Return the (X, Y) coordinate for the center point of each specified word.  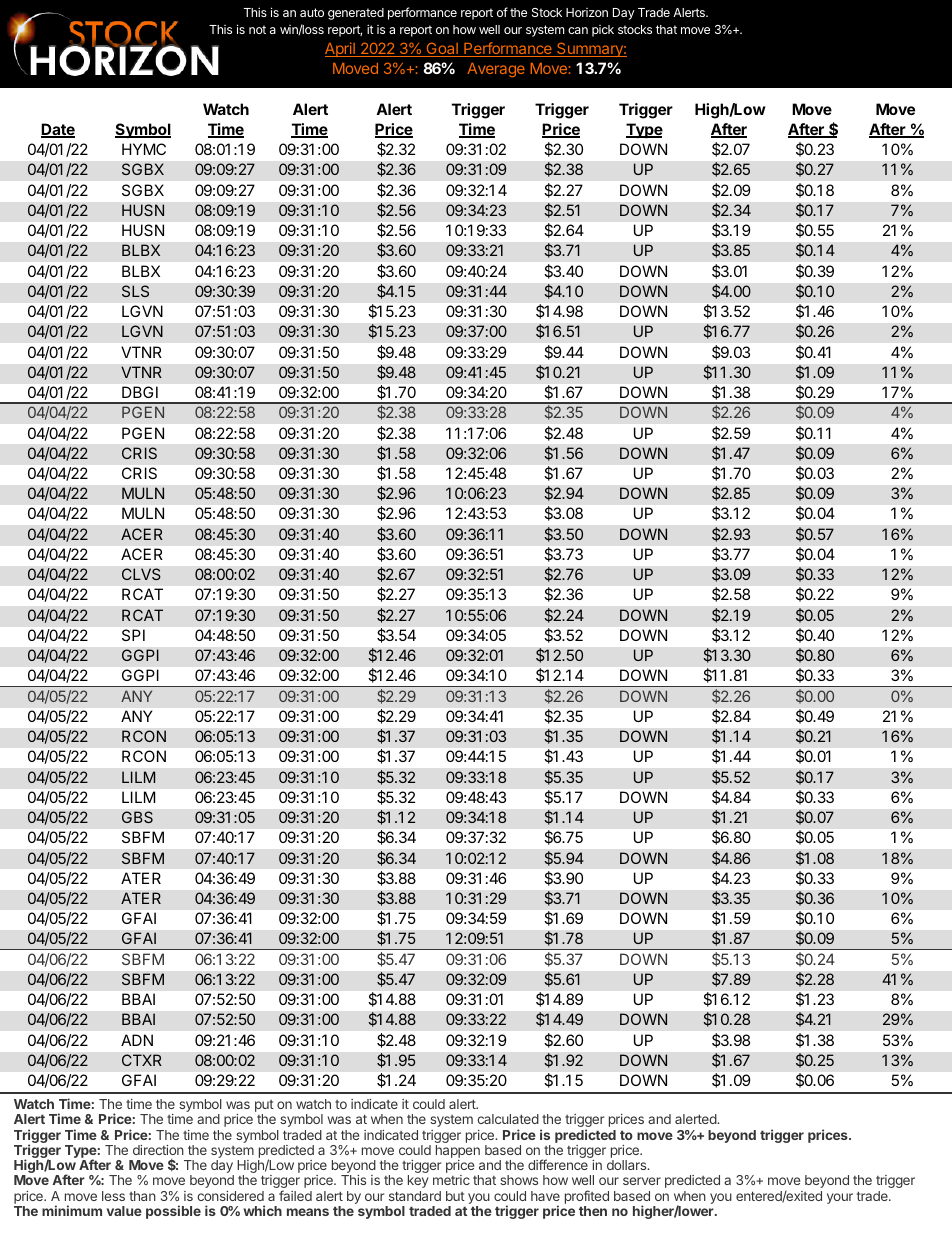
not (257, 29)
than (142, 1196)
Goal (442, 49)
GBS (137, 817)
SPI (133, 635)
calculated (508, 1119)
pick (603, 31)
